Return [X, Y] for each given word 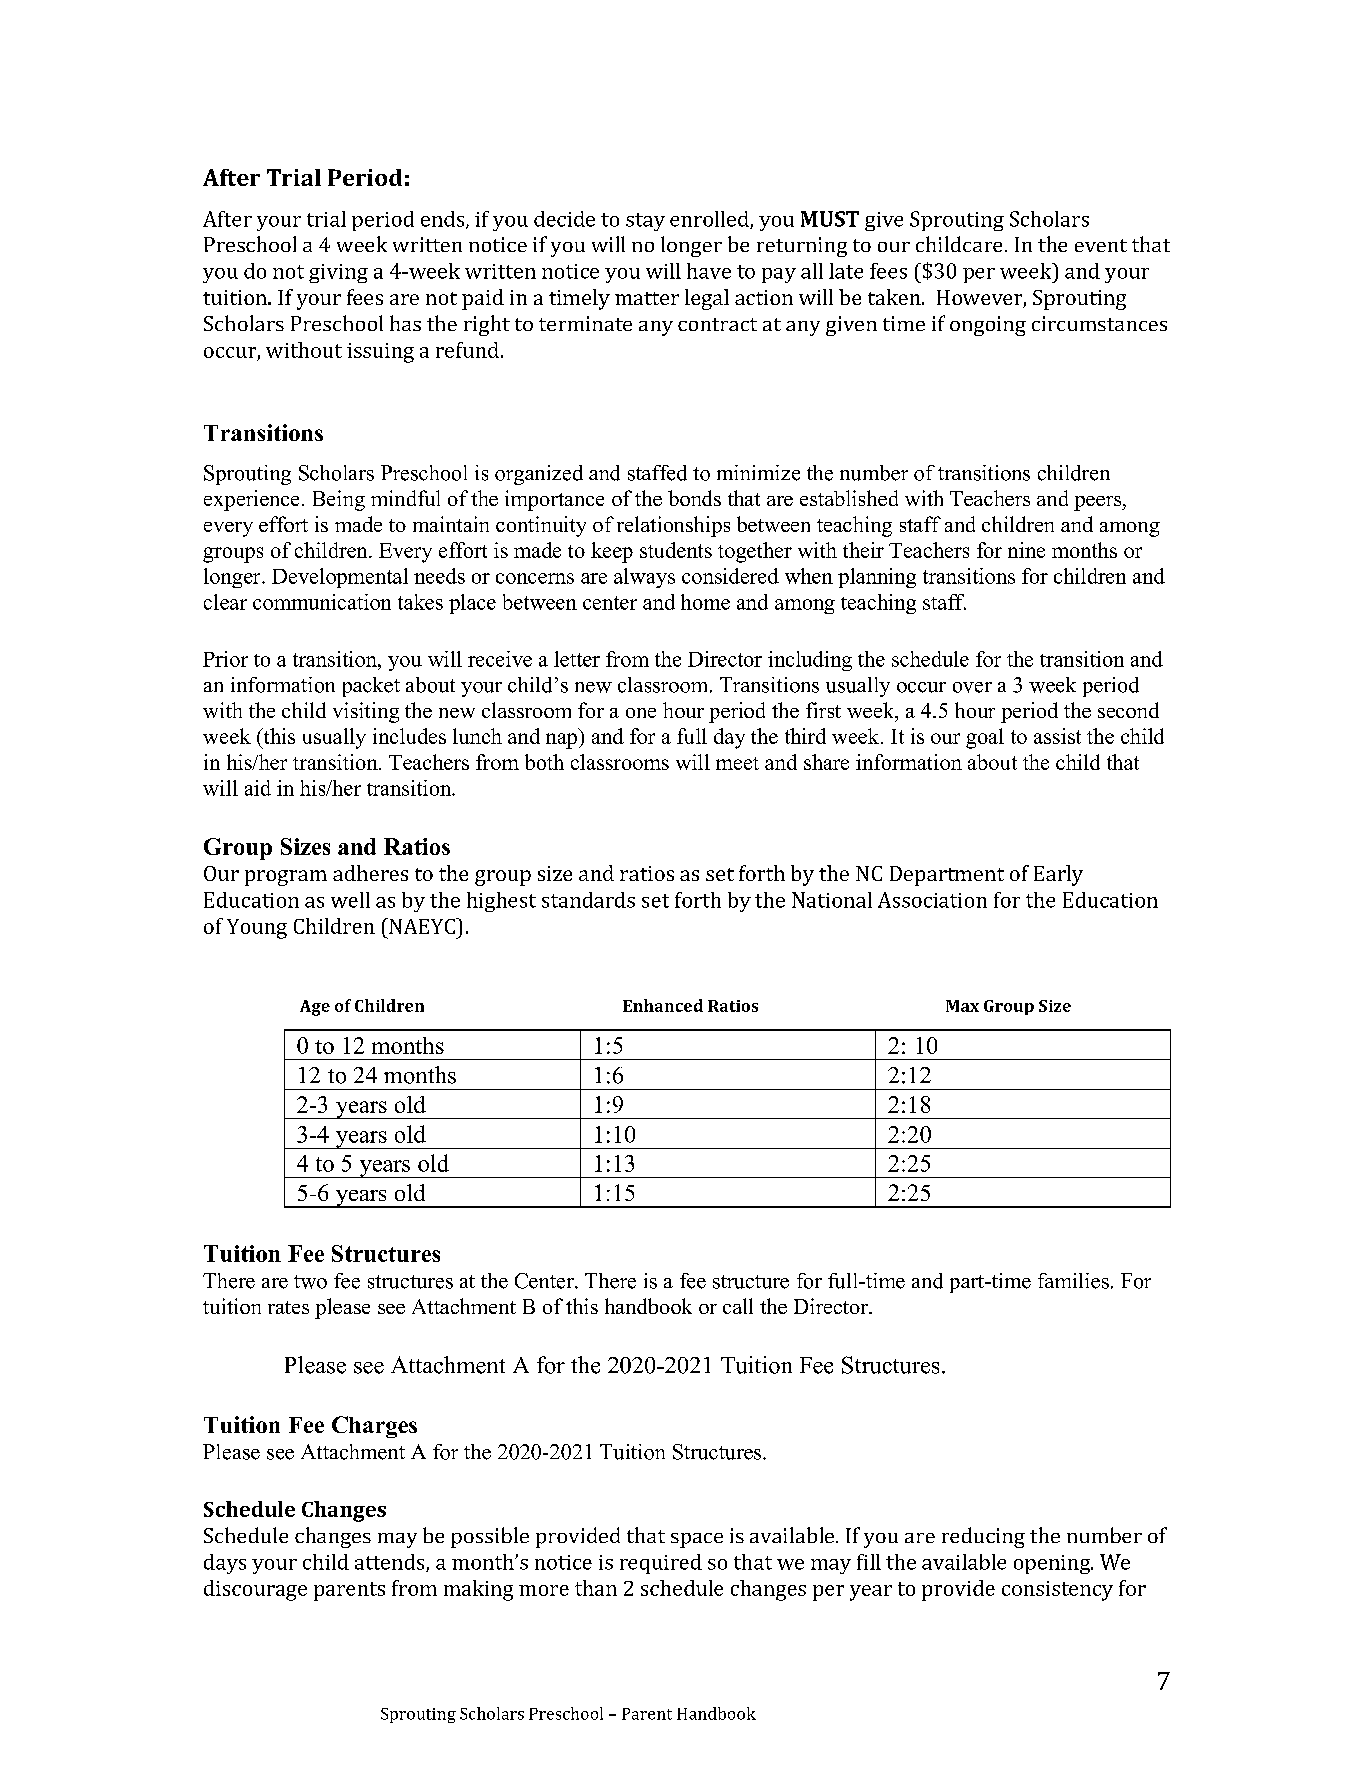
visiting [366, 712]
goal [985, 738]
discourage [255, 1590]
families [1073, 1281]
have [709, 271]
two [310, 1282]
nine [1026, 550]
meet [737, 763]
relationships [673, 526]
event [1101, 245]
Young [257, 929]
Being [339, 500]
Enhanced [663, 1005]
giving [338, 273]
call [738, 1306]
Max [962, 1006]
